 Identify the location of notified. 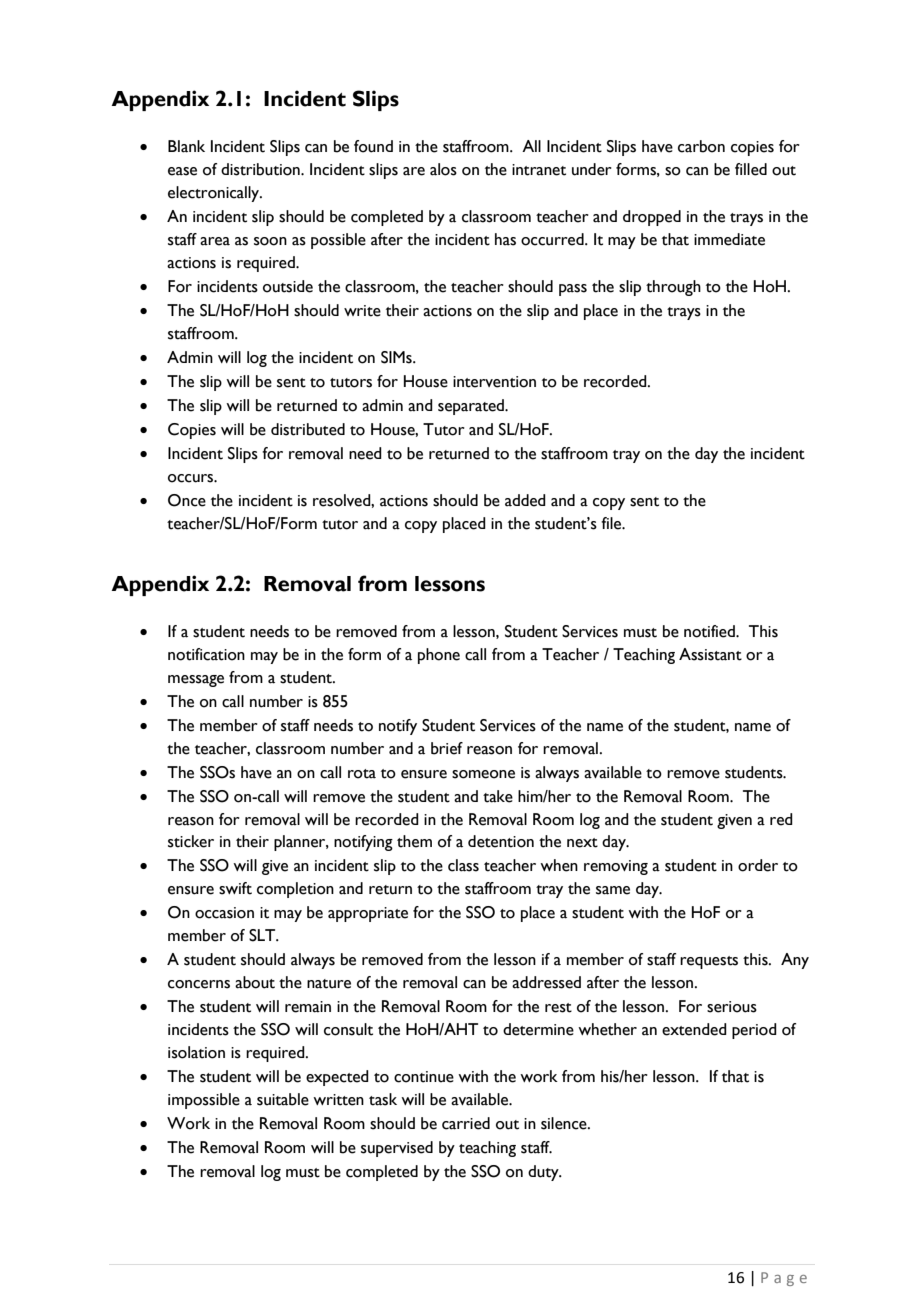
(710, 631).
